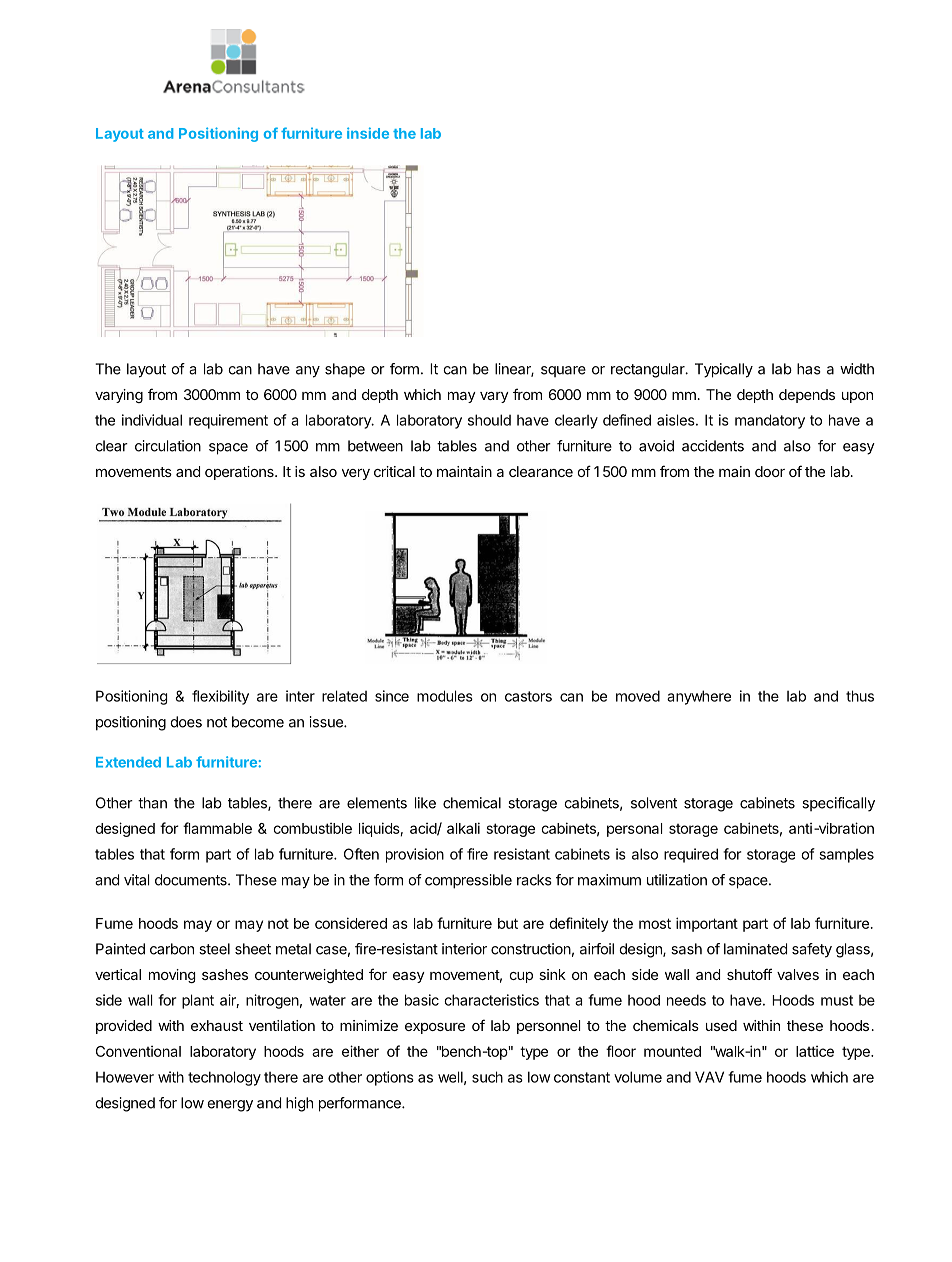  What do you see at coordinates (228, 421) in the image?
I see `requirement` at bounding box center [228, 421].
